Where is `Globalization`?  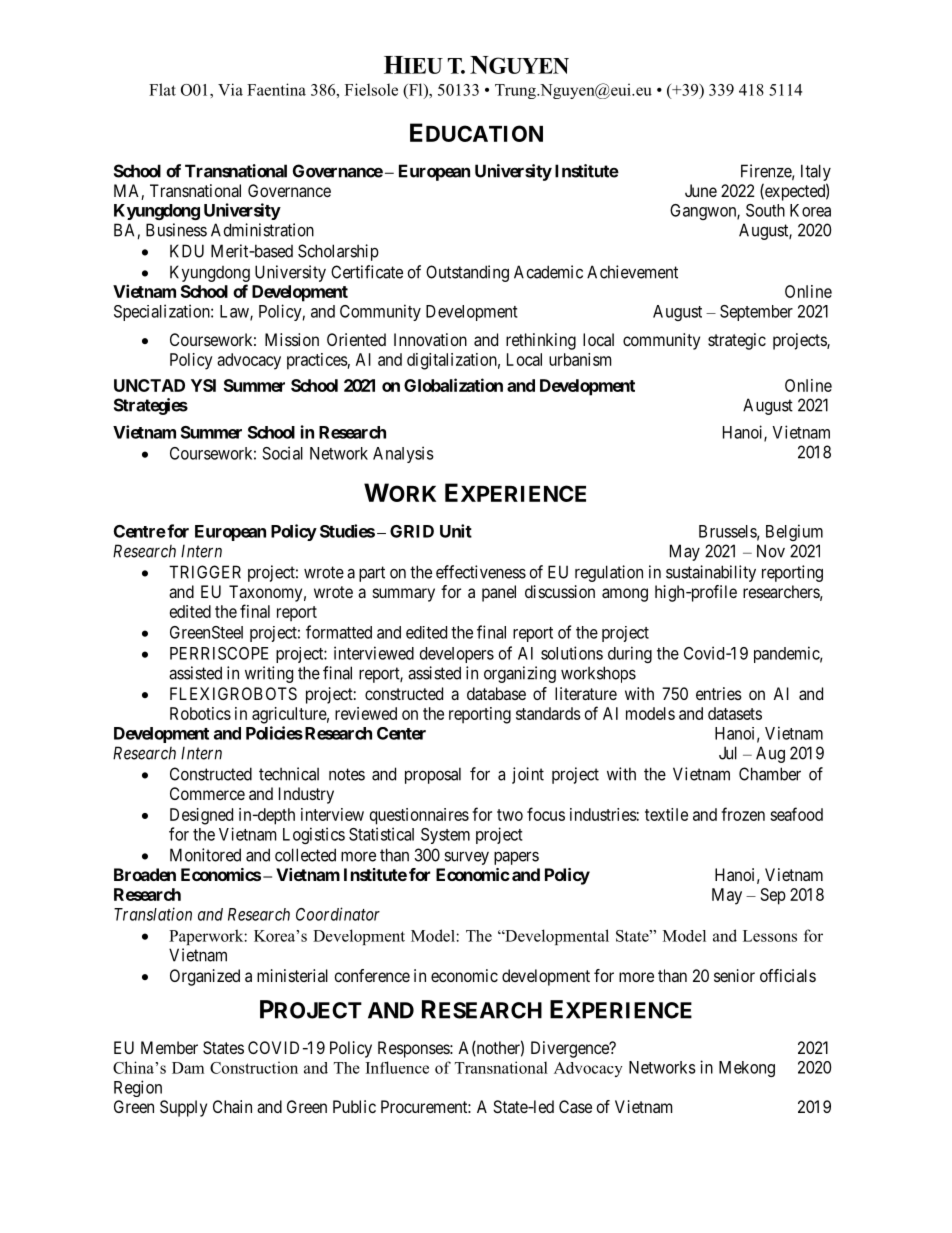 Globalization is located at coordinates (453, 385).
